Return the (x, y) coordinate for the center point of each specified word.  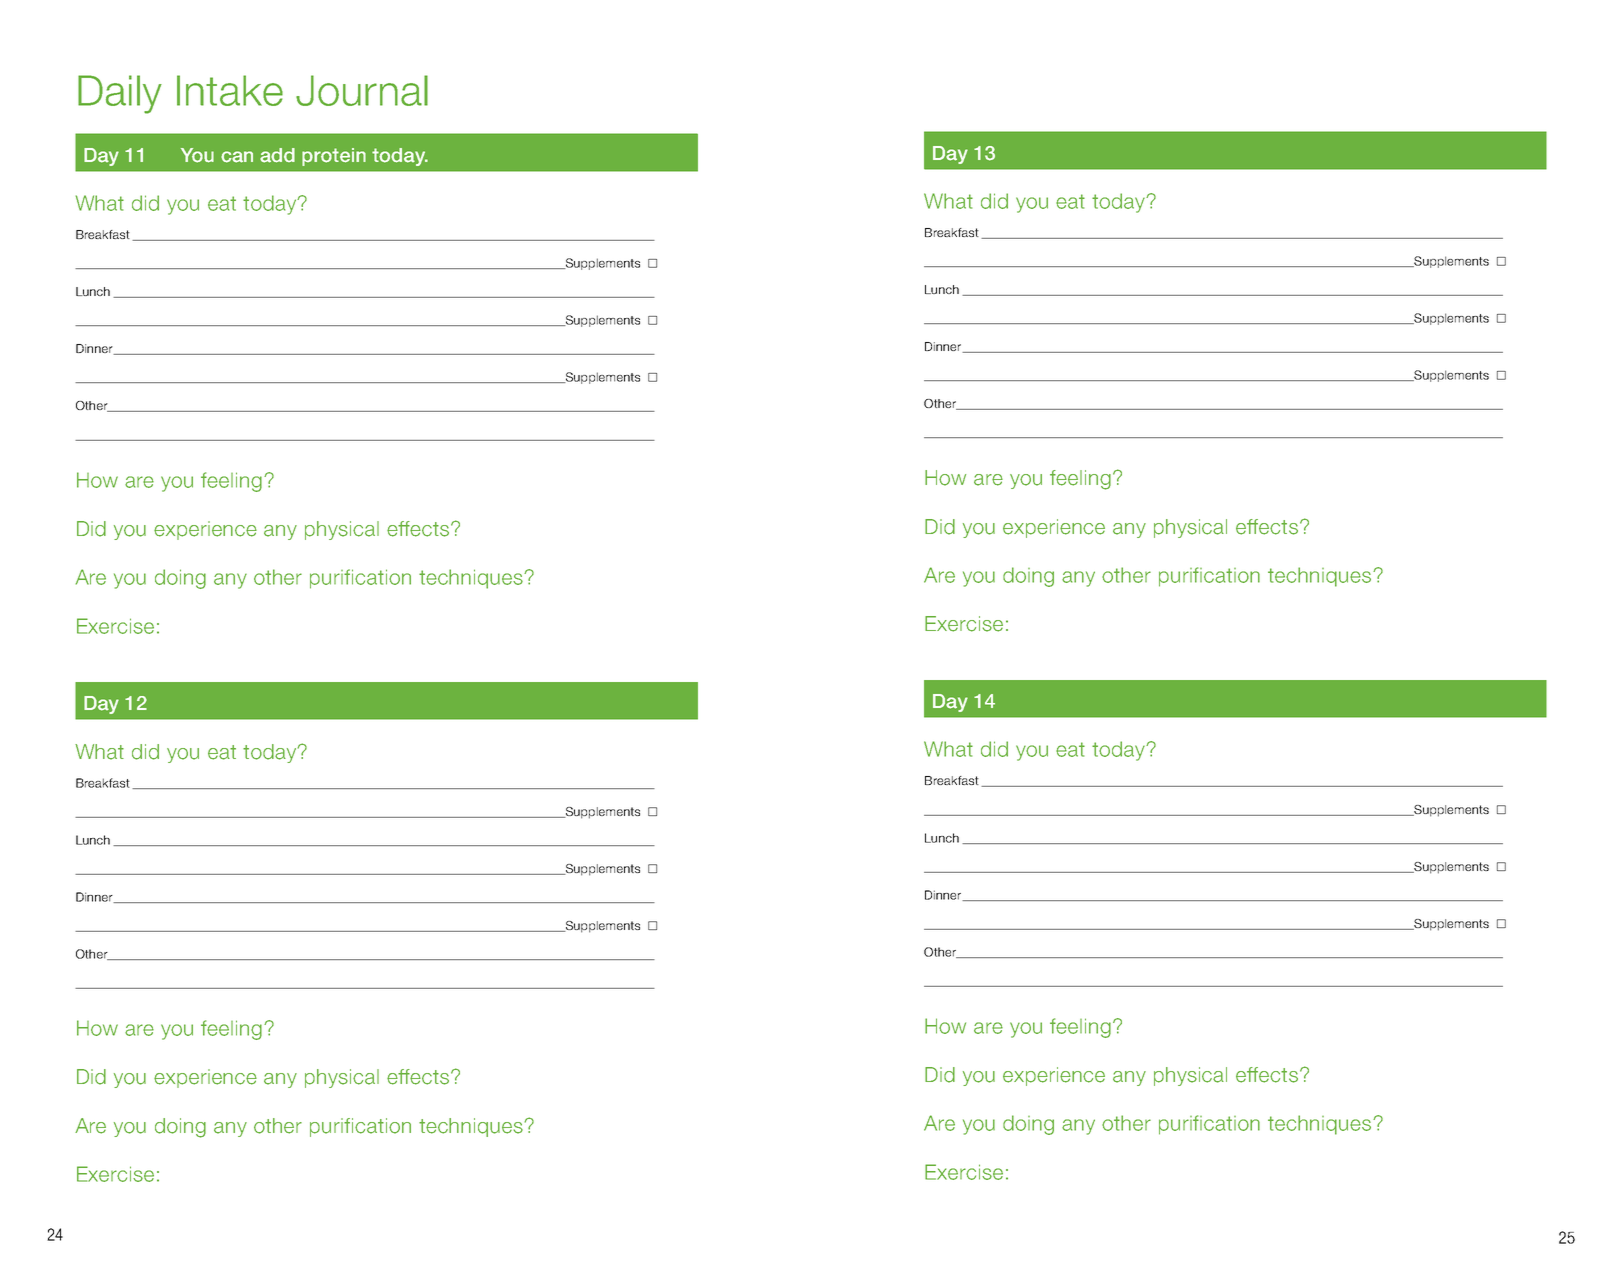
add (277, 155)
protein (334, 157)
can (237, 157)
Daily (120, 94)
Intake (230, 90)
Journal (362, 90)
